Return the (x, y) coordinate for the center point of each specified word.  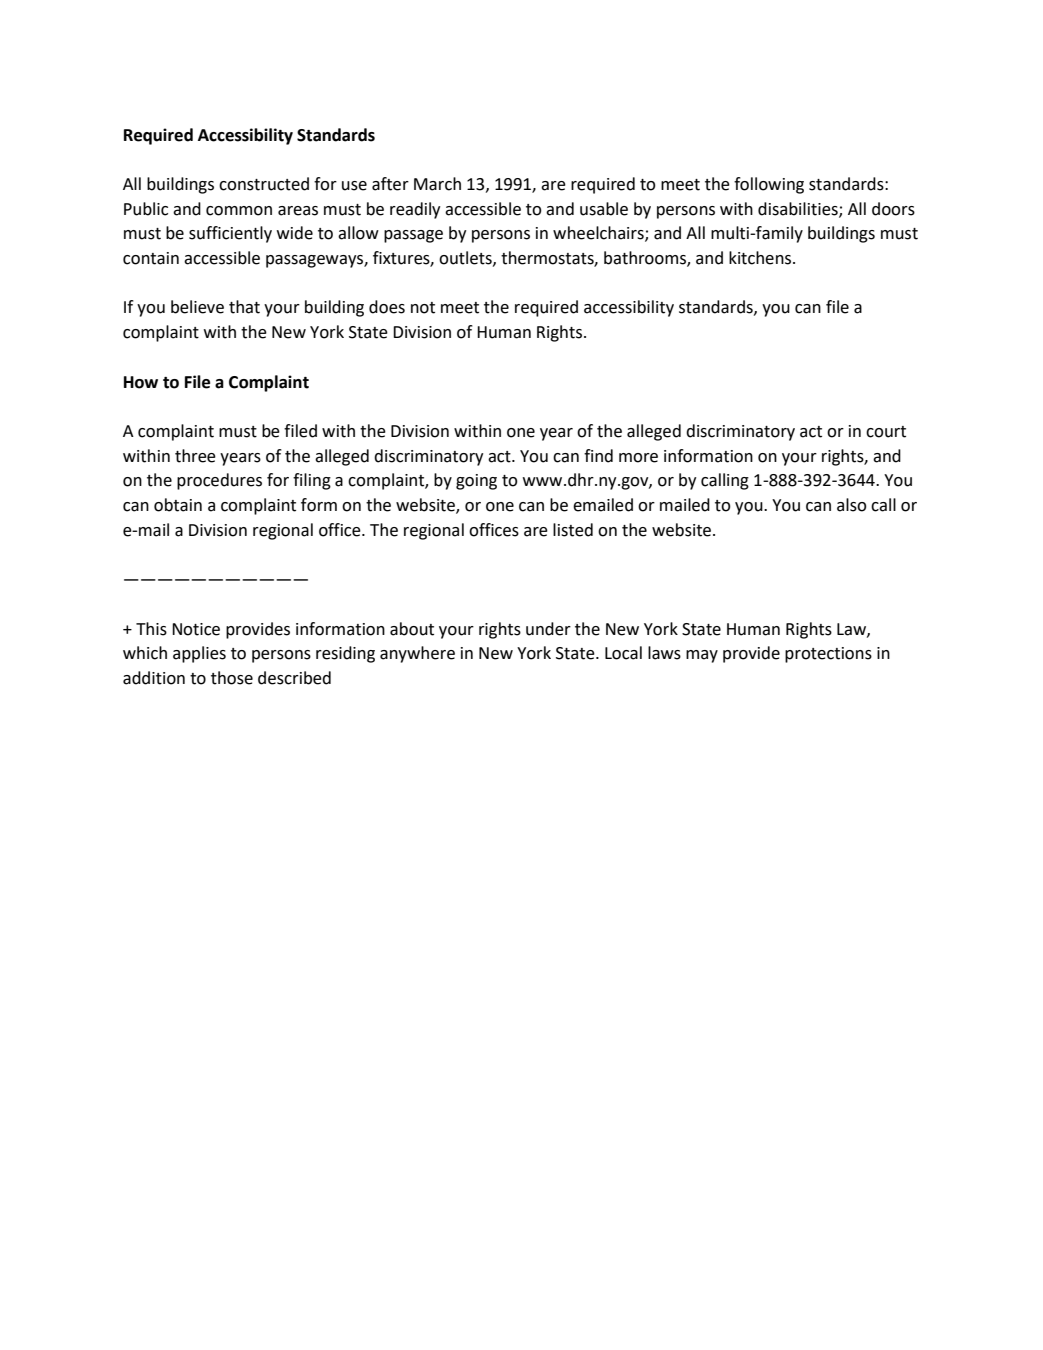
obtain (178, 505)
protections (828, 655)
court (886, 432)
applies (199, 654)
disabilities (799, 209)
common (239, 211)
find (598, 456)
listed (573, 530)
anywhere (417, 654)
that (244, 307)
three (195, 456)
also (852, 505)
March (437, 184)
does (387, 307)
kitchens (761, 258)
